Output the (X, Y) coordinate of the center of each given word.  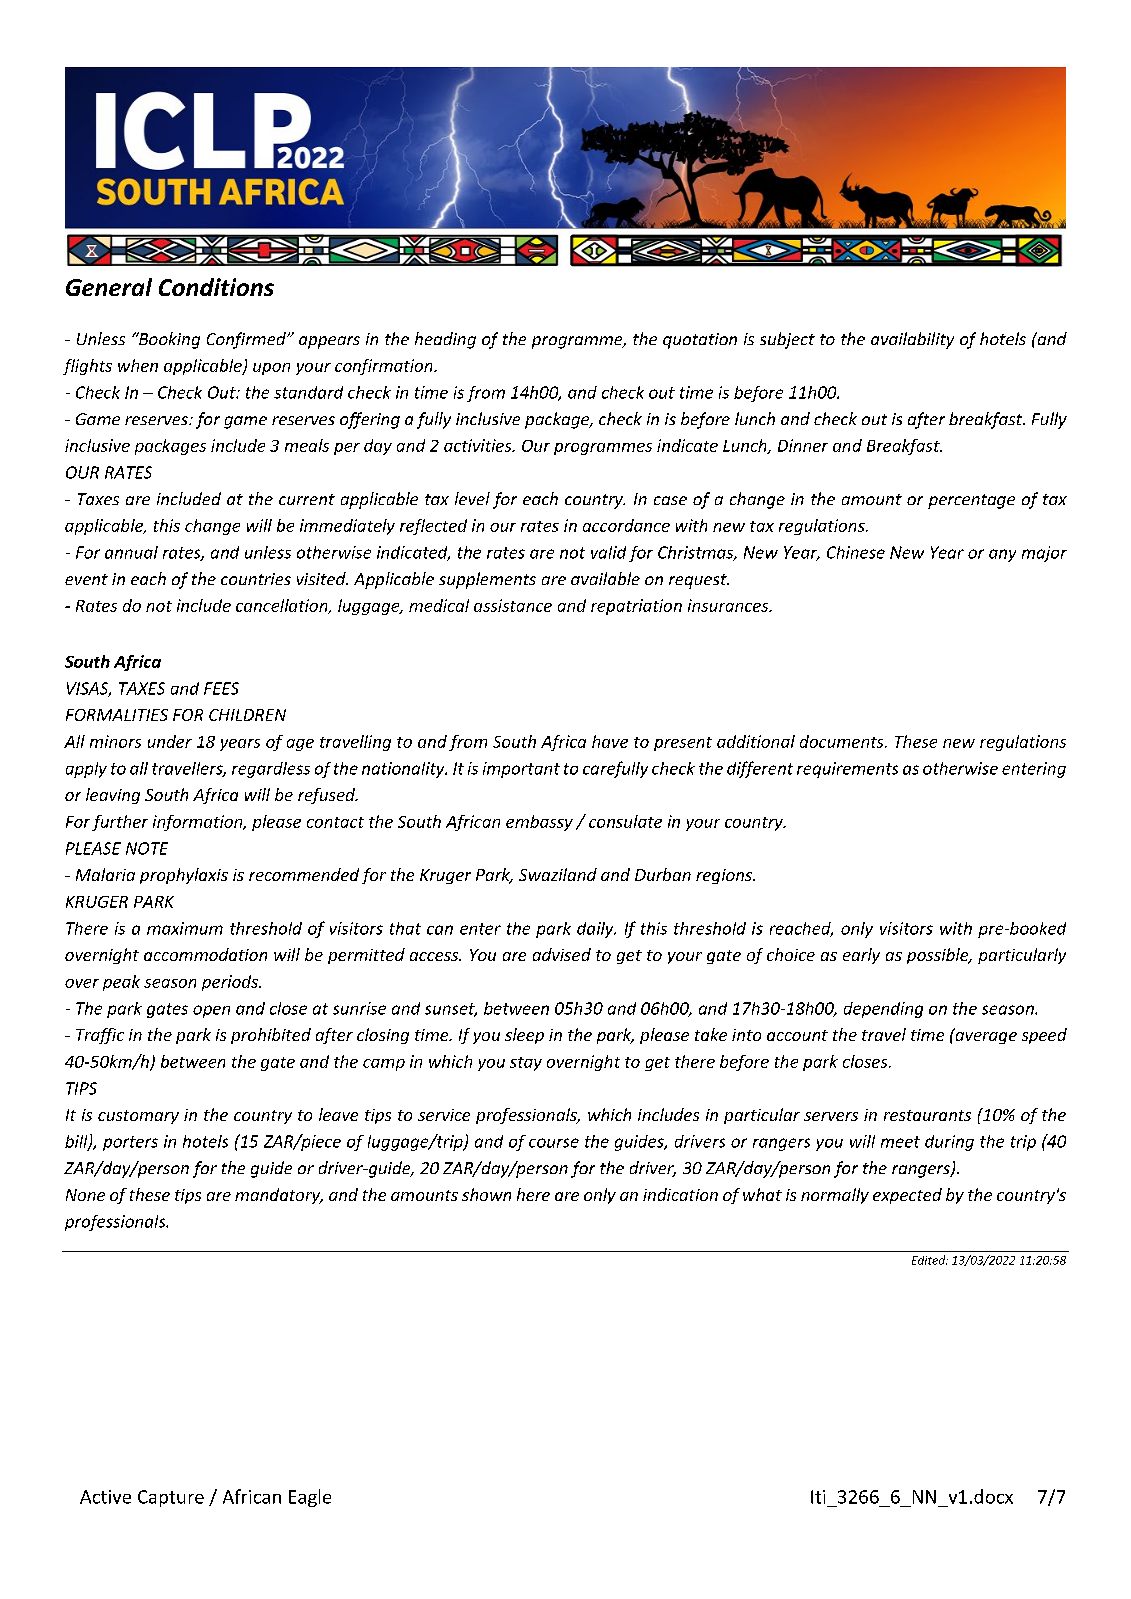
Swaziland (558, 874)
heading (445, 340)
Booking (168, 340)
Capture (171, 1498)
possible (939, 956)
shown (486, 1194)
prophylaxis (184, 876)
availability (912, 340)
